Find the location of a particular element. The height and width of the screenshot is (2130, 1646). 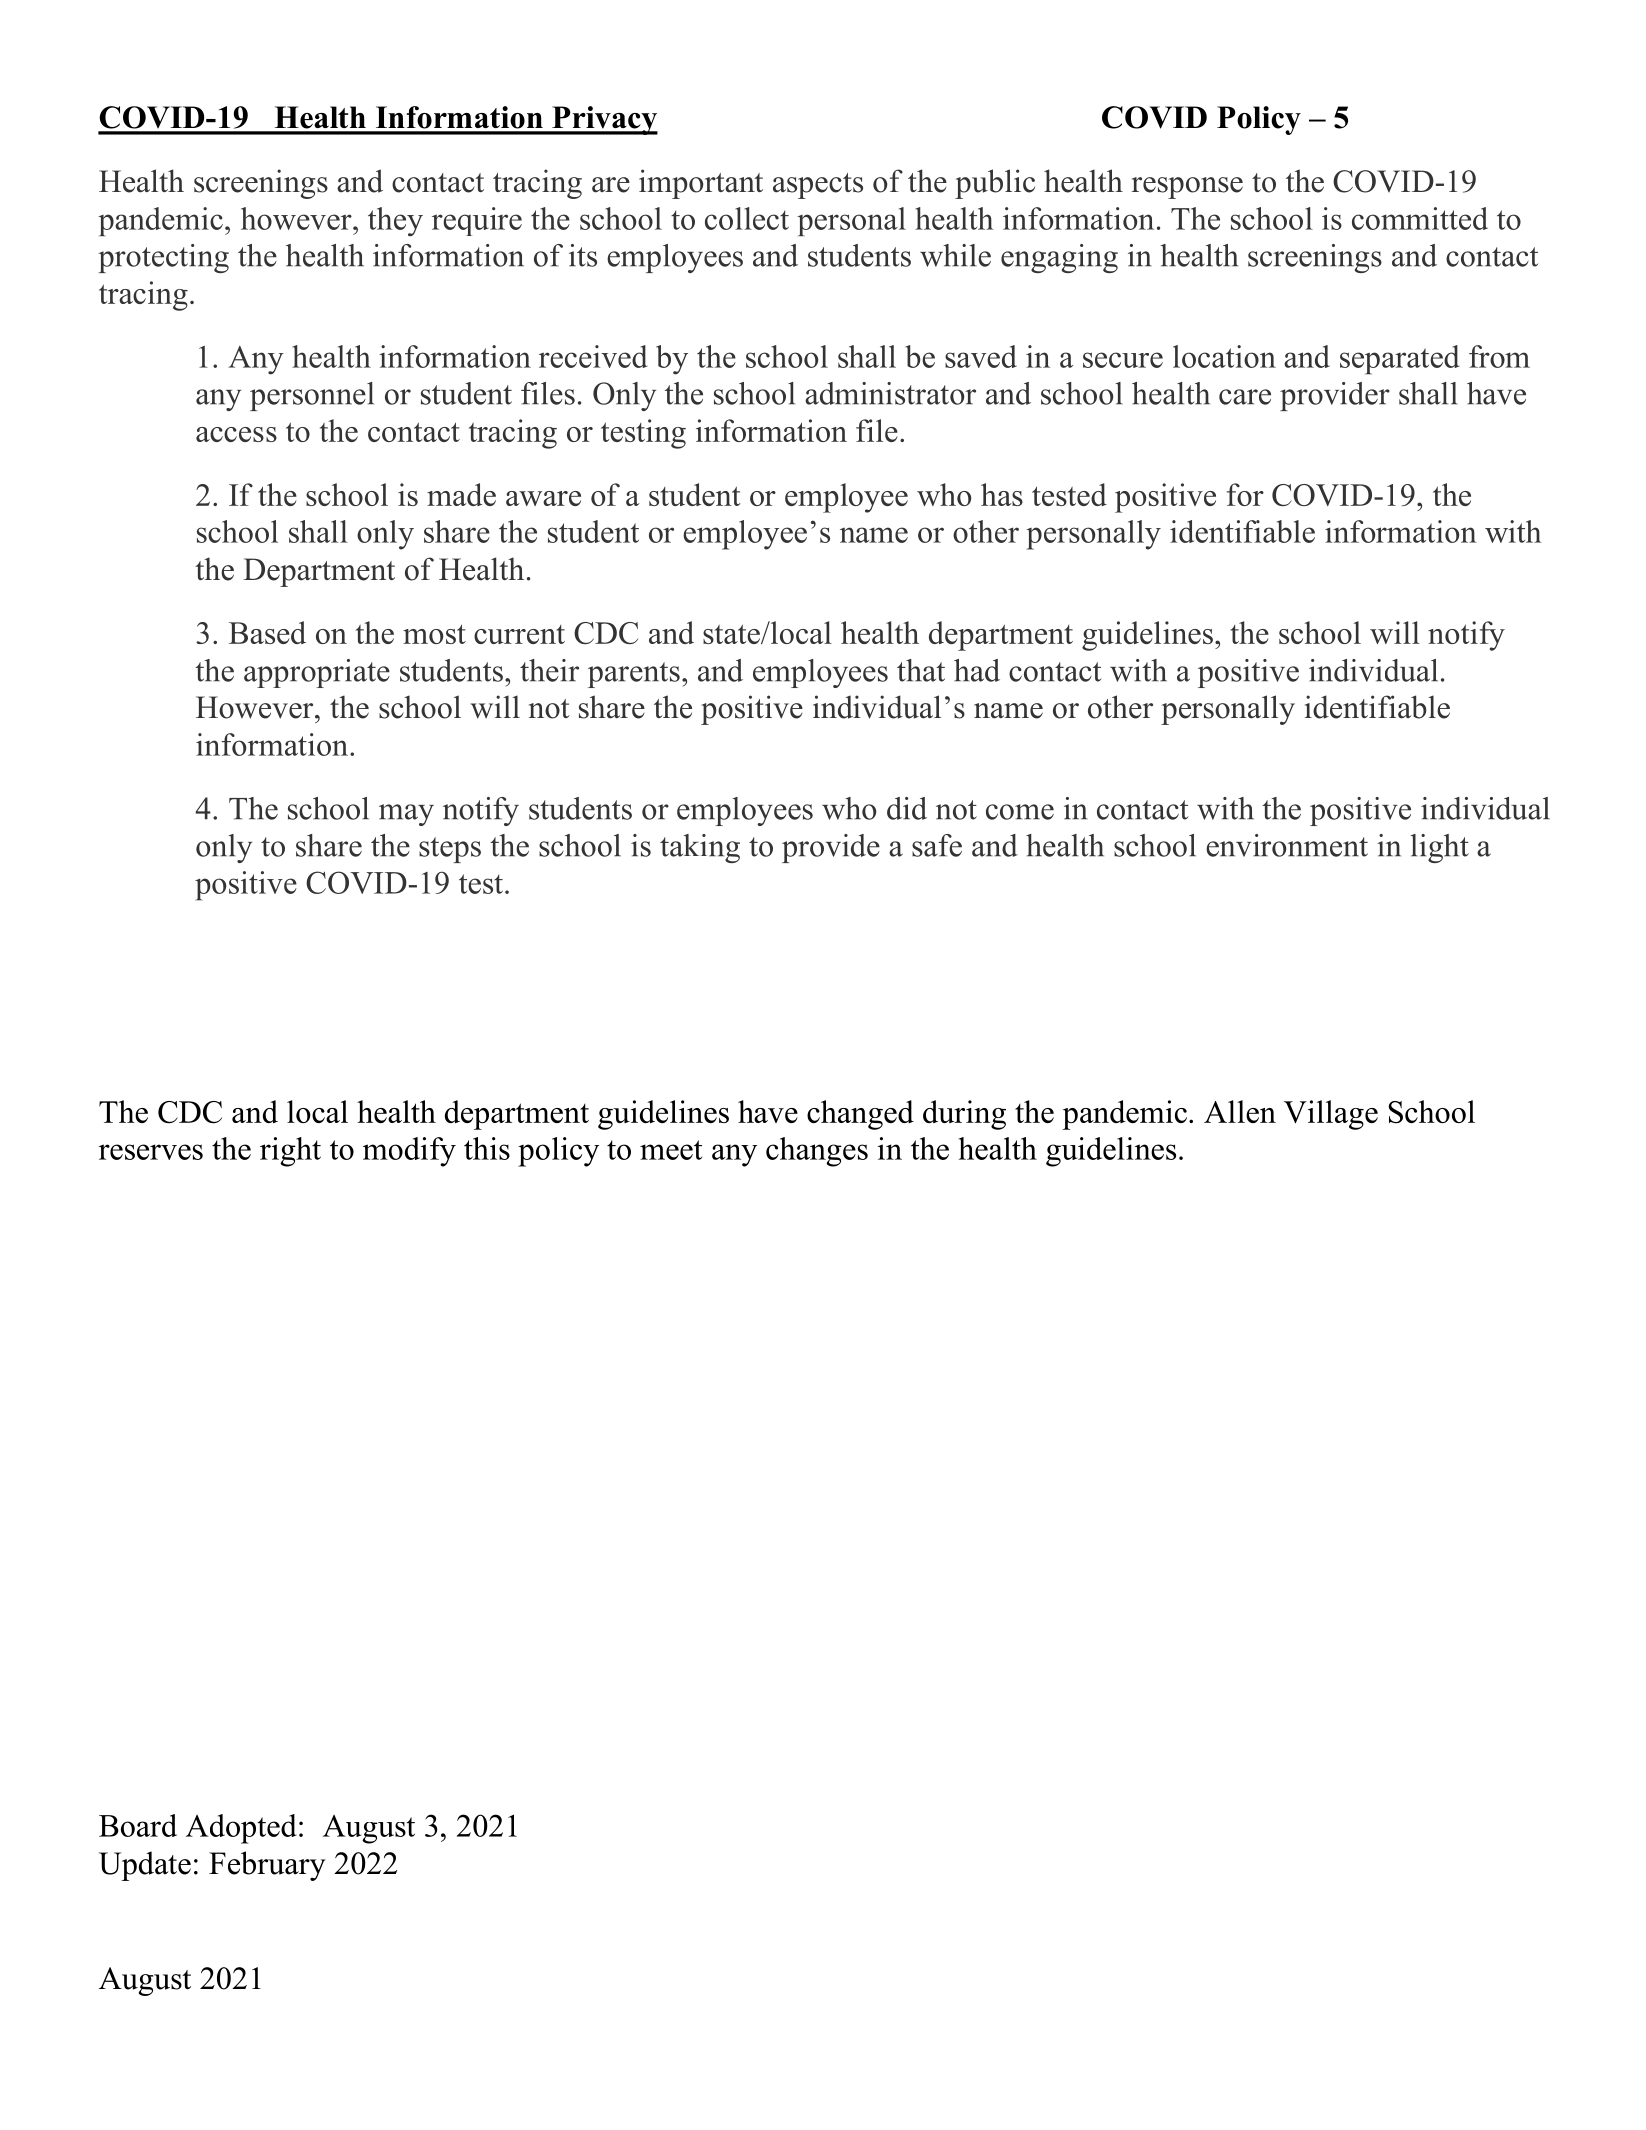

that is located at coordinates (921, 670).
